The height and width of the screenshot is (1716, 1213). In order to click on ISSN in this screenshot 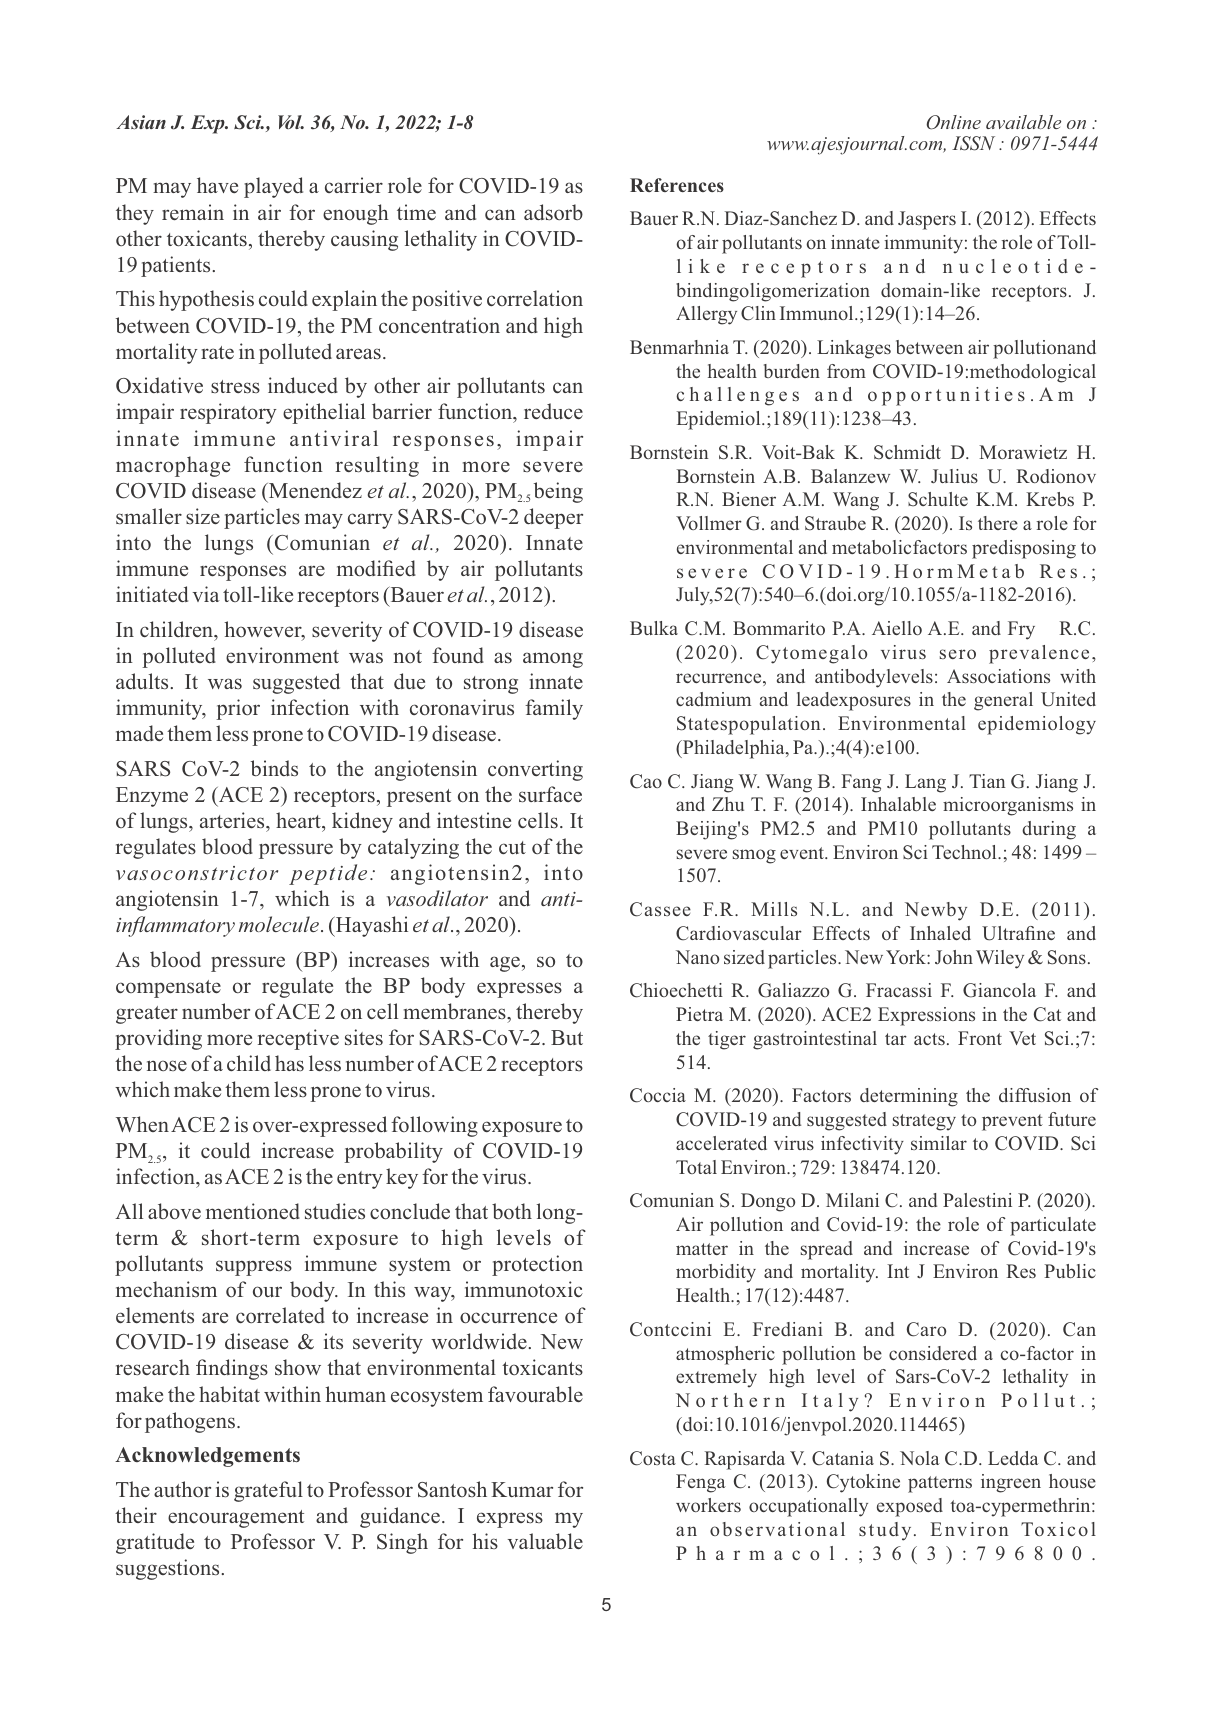, I will do `click(973, 143)`.
